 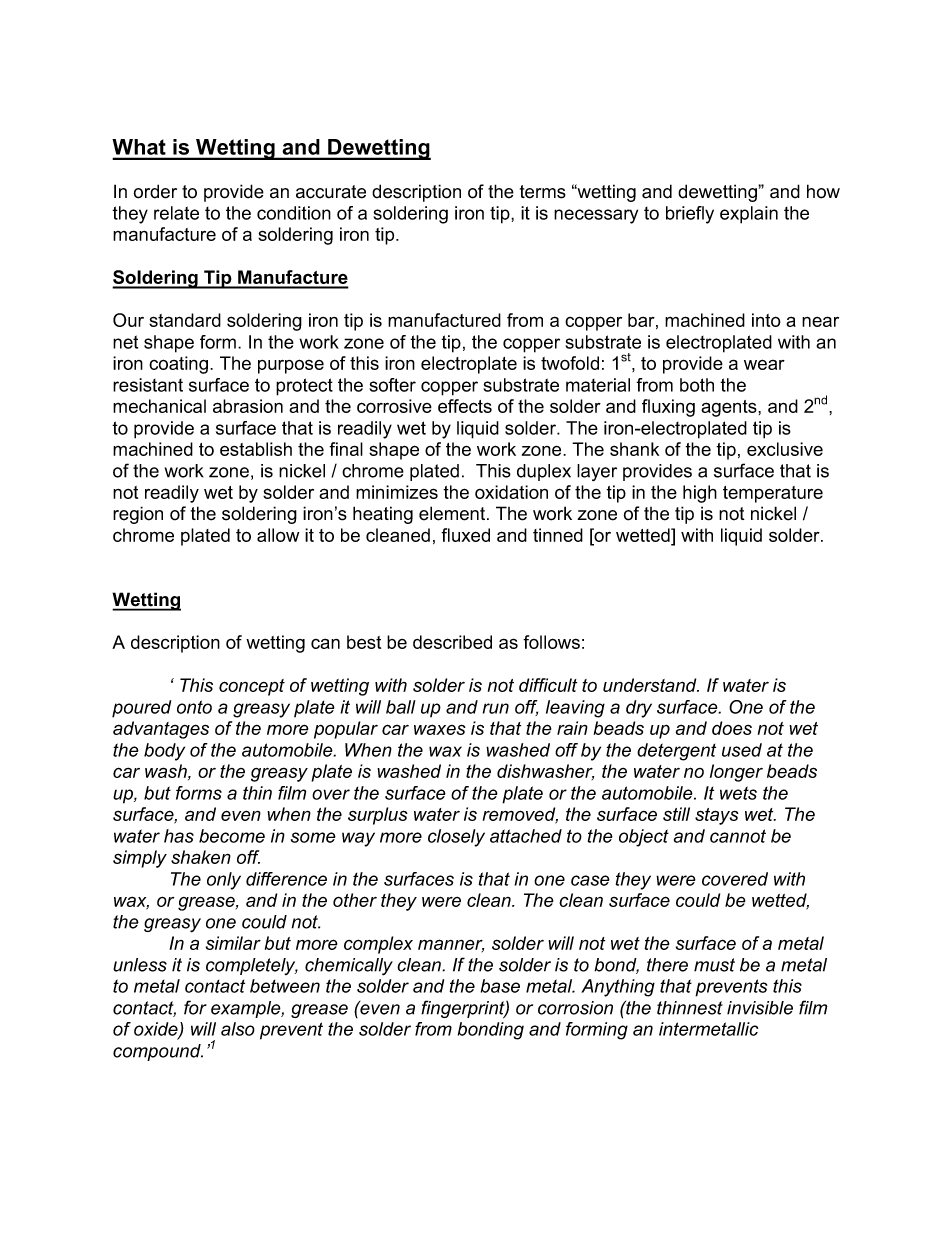 I want to click on concept, so click(x=252, y=687).
